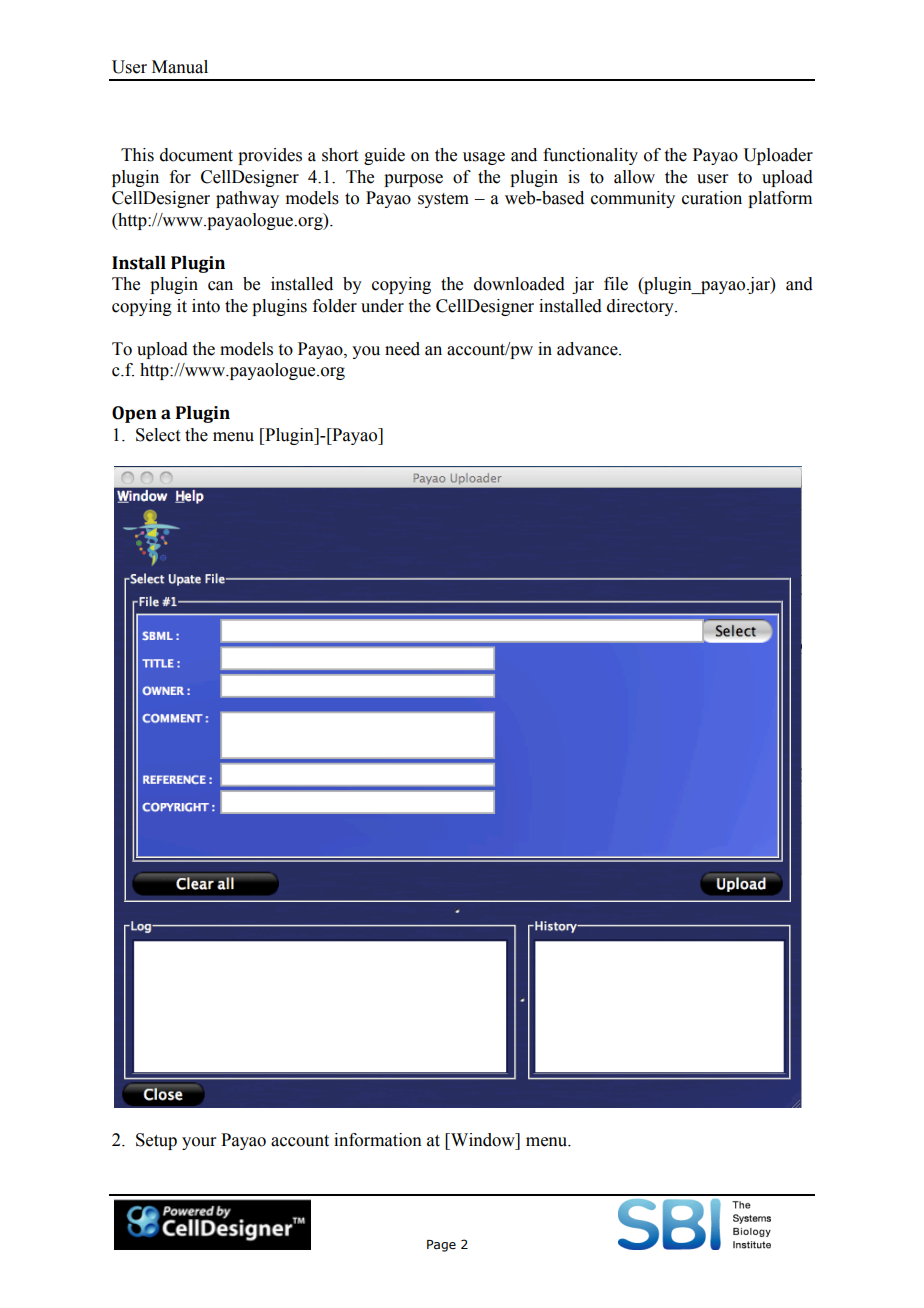 This screenshot has width=924, height=1308. What do you see at coordinates (441, 1246) in the screenshot?
I see `Page` at bounding box center [441, 1246].
